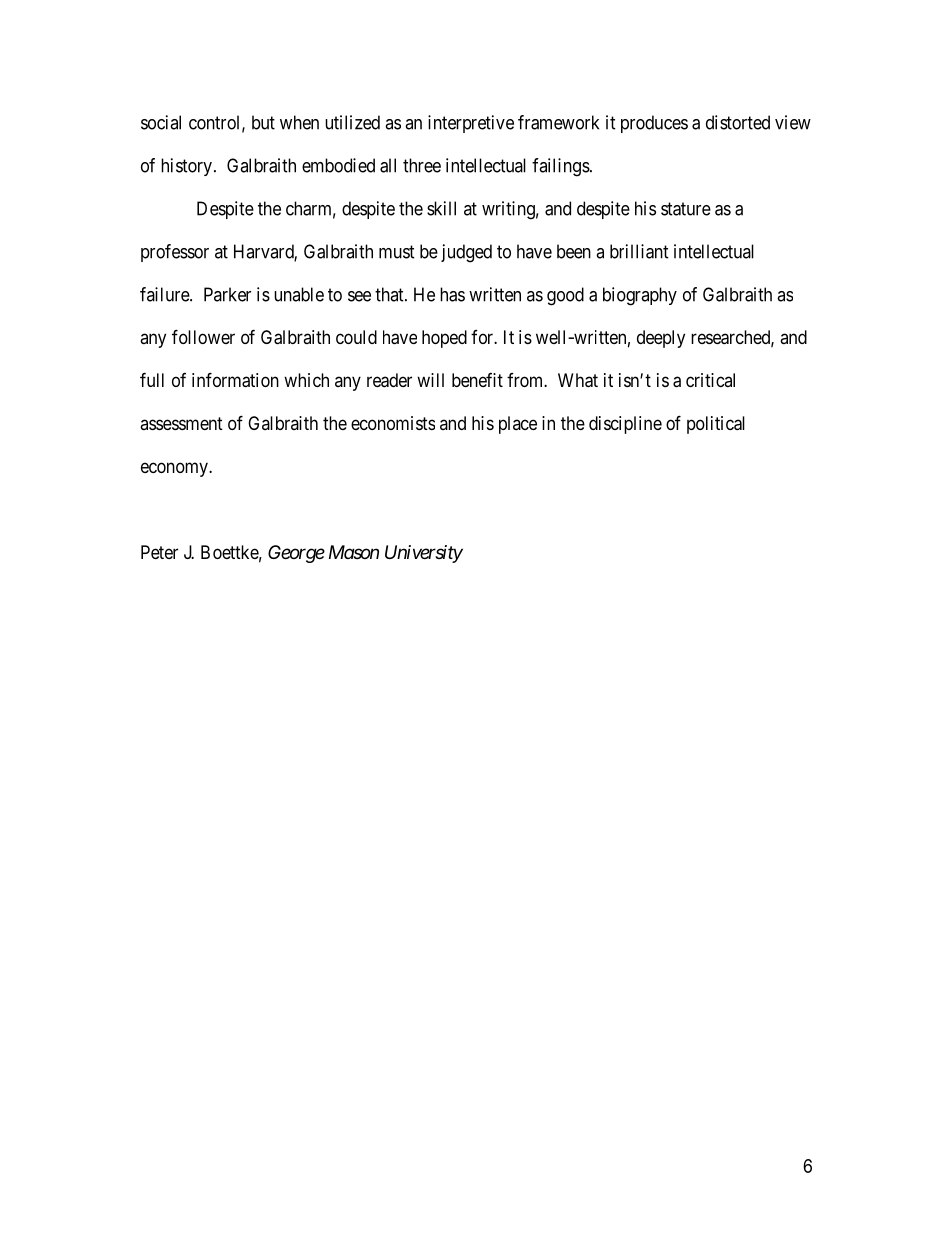 The height and width of the document is (1233, 952). What do you see at coordinates (159, 552) in the document?
I see `Peter` at bounding box center [159, 552].
